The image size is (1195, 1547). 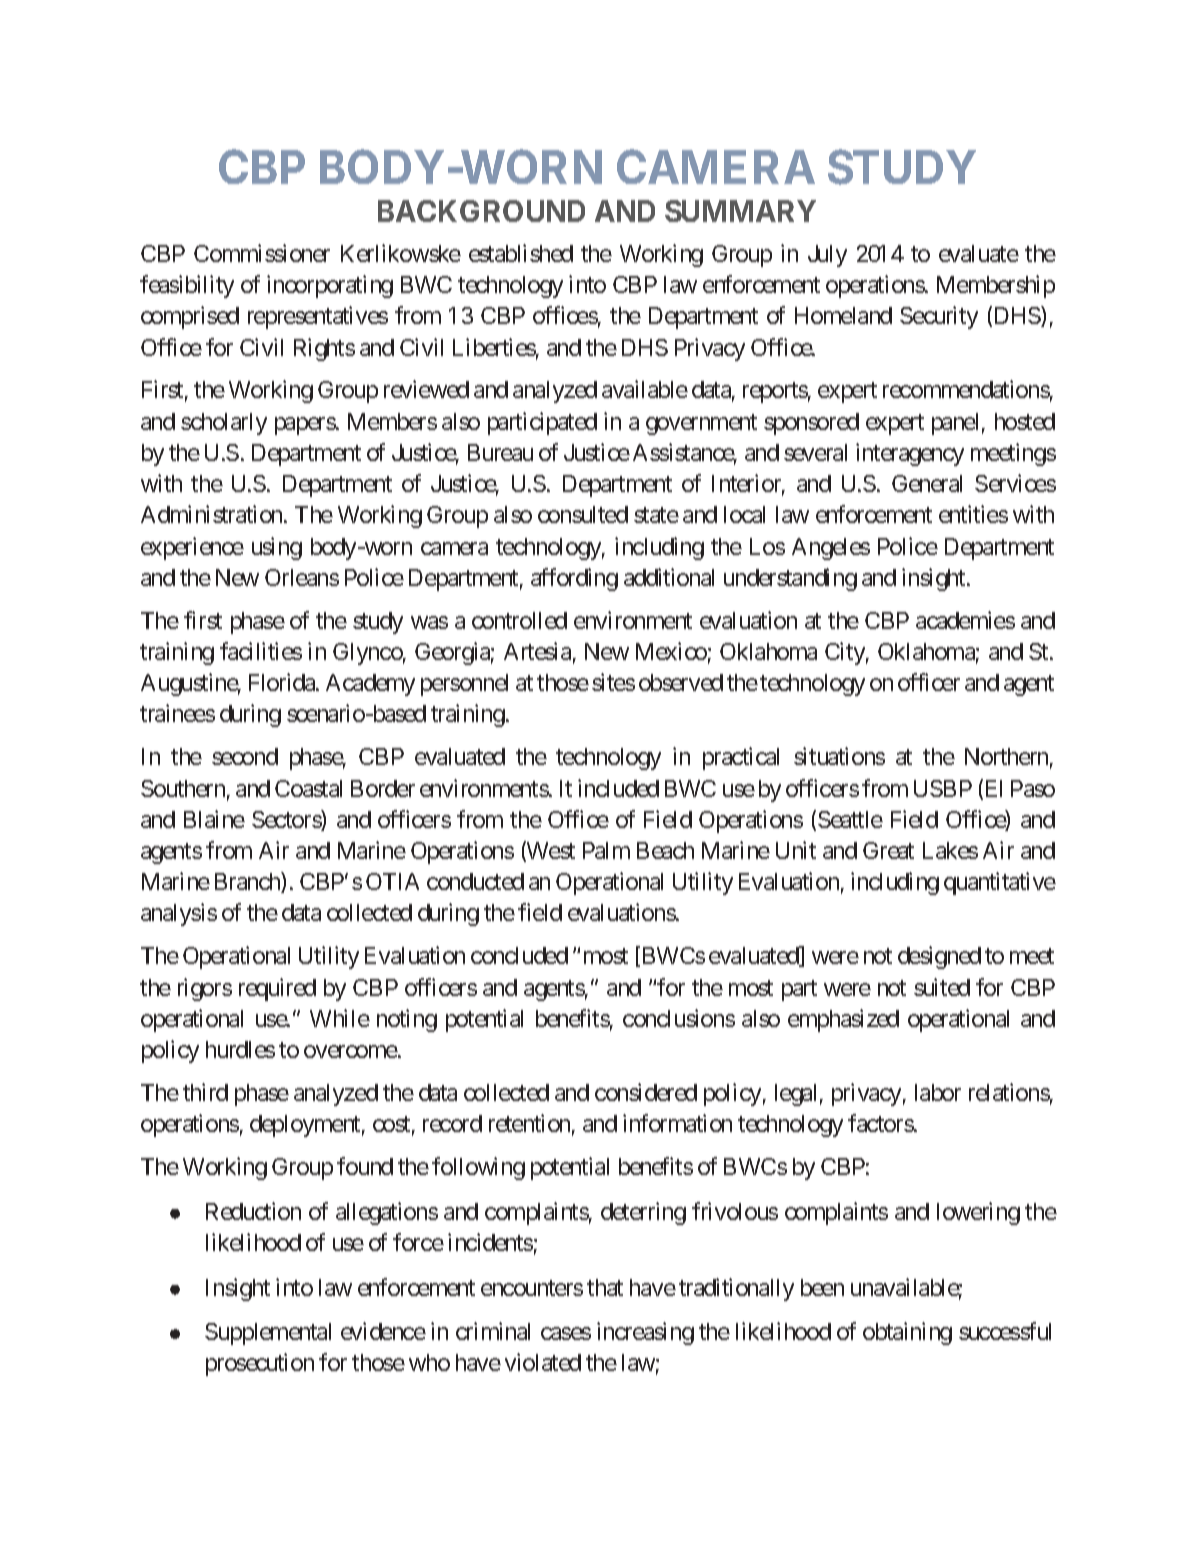 What do you see at coordinates (262, 253) in the screenshot?
I see `Commissioner` at bounding box center [262, 253].
